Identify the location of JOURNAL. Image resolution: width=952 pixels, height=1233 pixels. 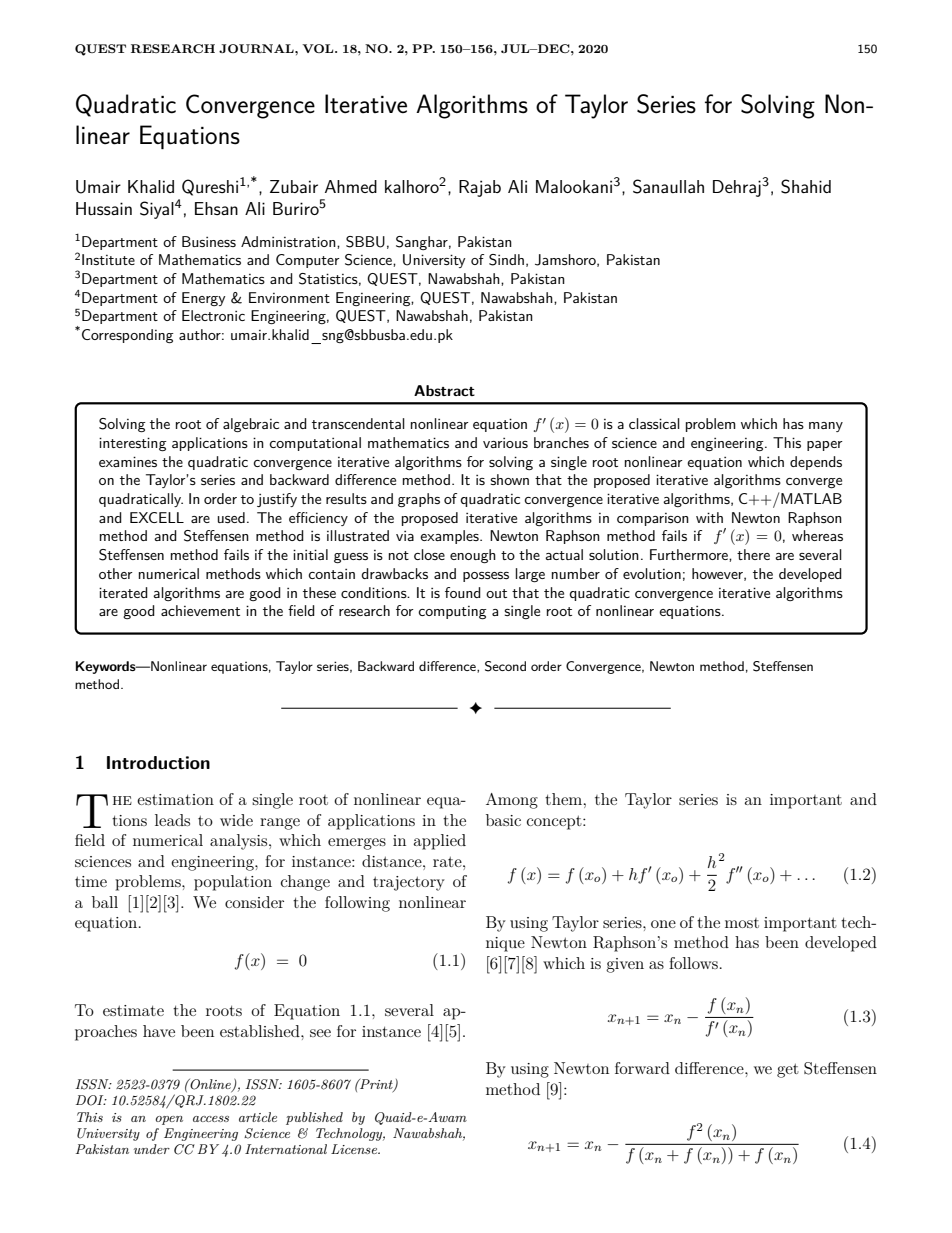
(257, 48).
